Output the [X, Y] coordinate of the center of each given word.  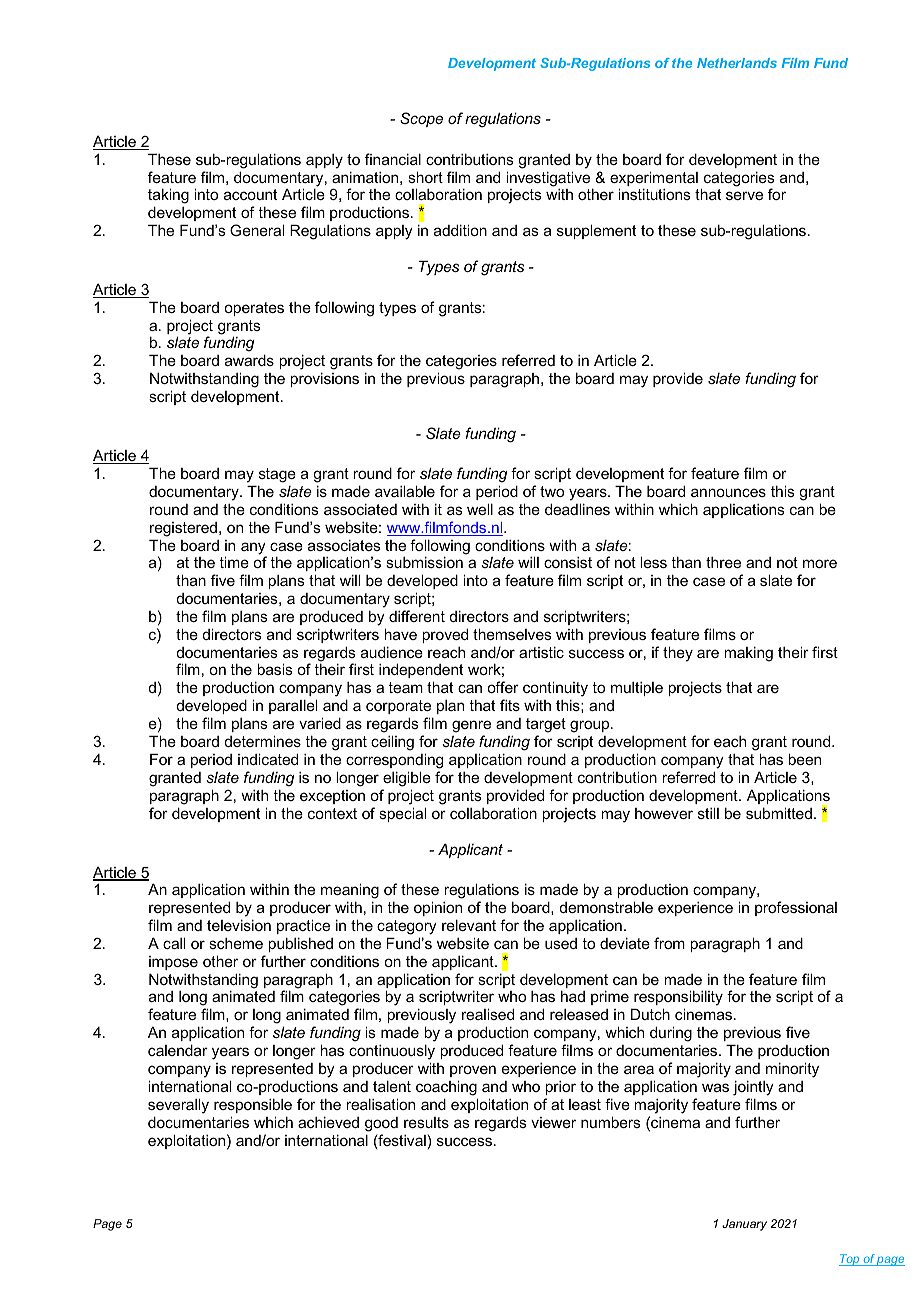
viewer [553, 1122]
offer [503, 687]
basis [275, 669]
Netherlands [737, 63]
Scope [421, 119]
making [748, 654]
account [250, 194]
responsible [253, 1105]
